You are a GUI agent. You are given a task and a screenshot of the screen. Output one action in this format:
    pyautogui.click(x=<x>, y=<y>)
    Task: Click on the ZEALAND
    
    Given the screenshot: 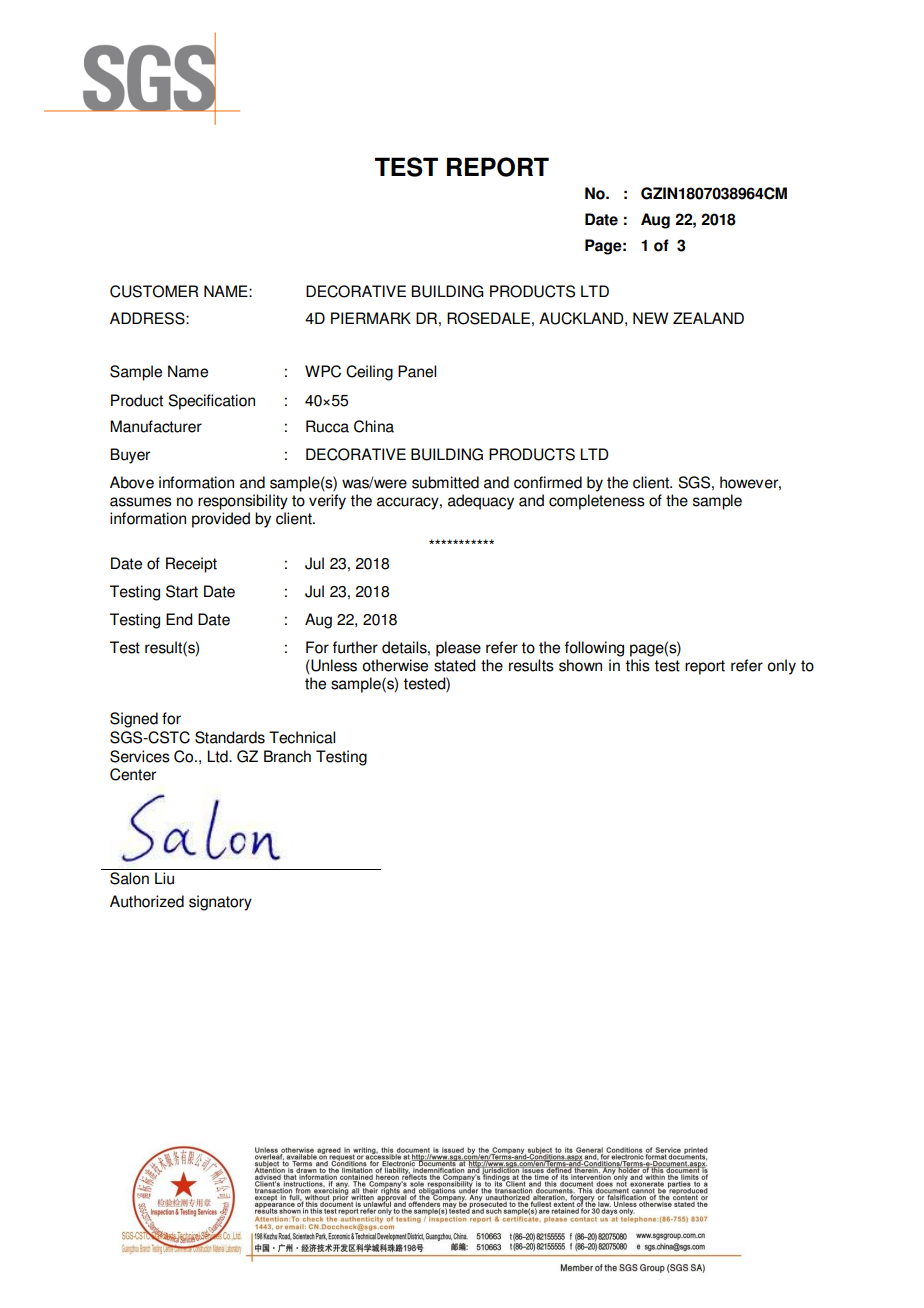 What is the action you would take?
    pyautogui.click(x=708, y=318)
